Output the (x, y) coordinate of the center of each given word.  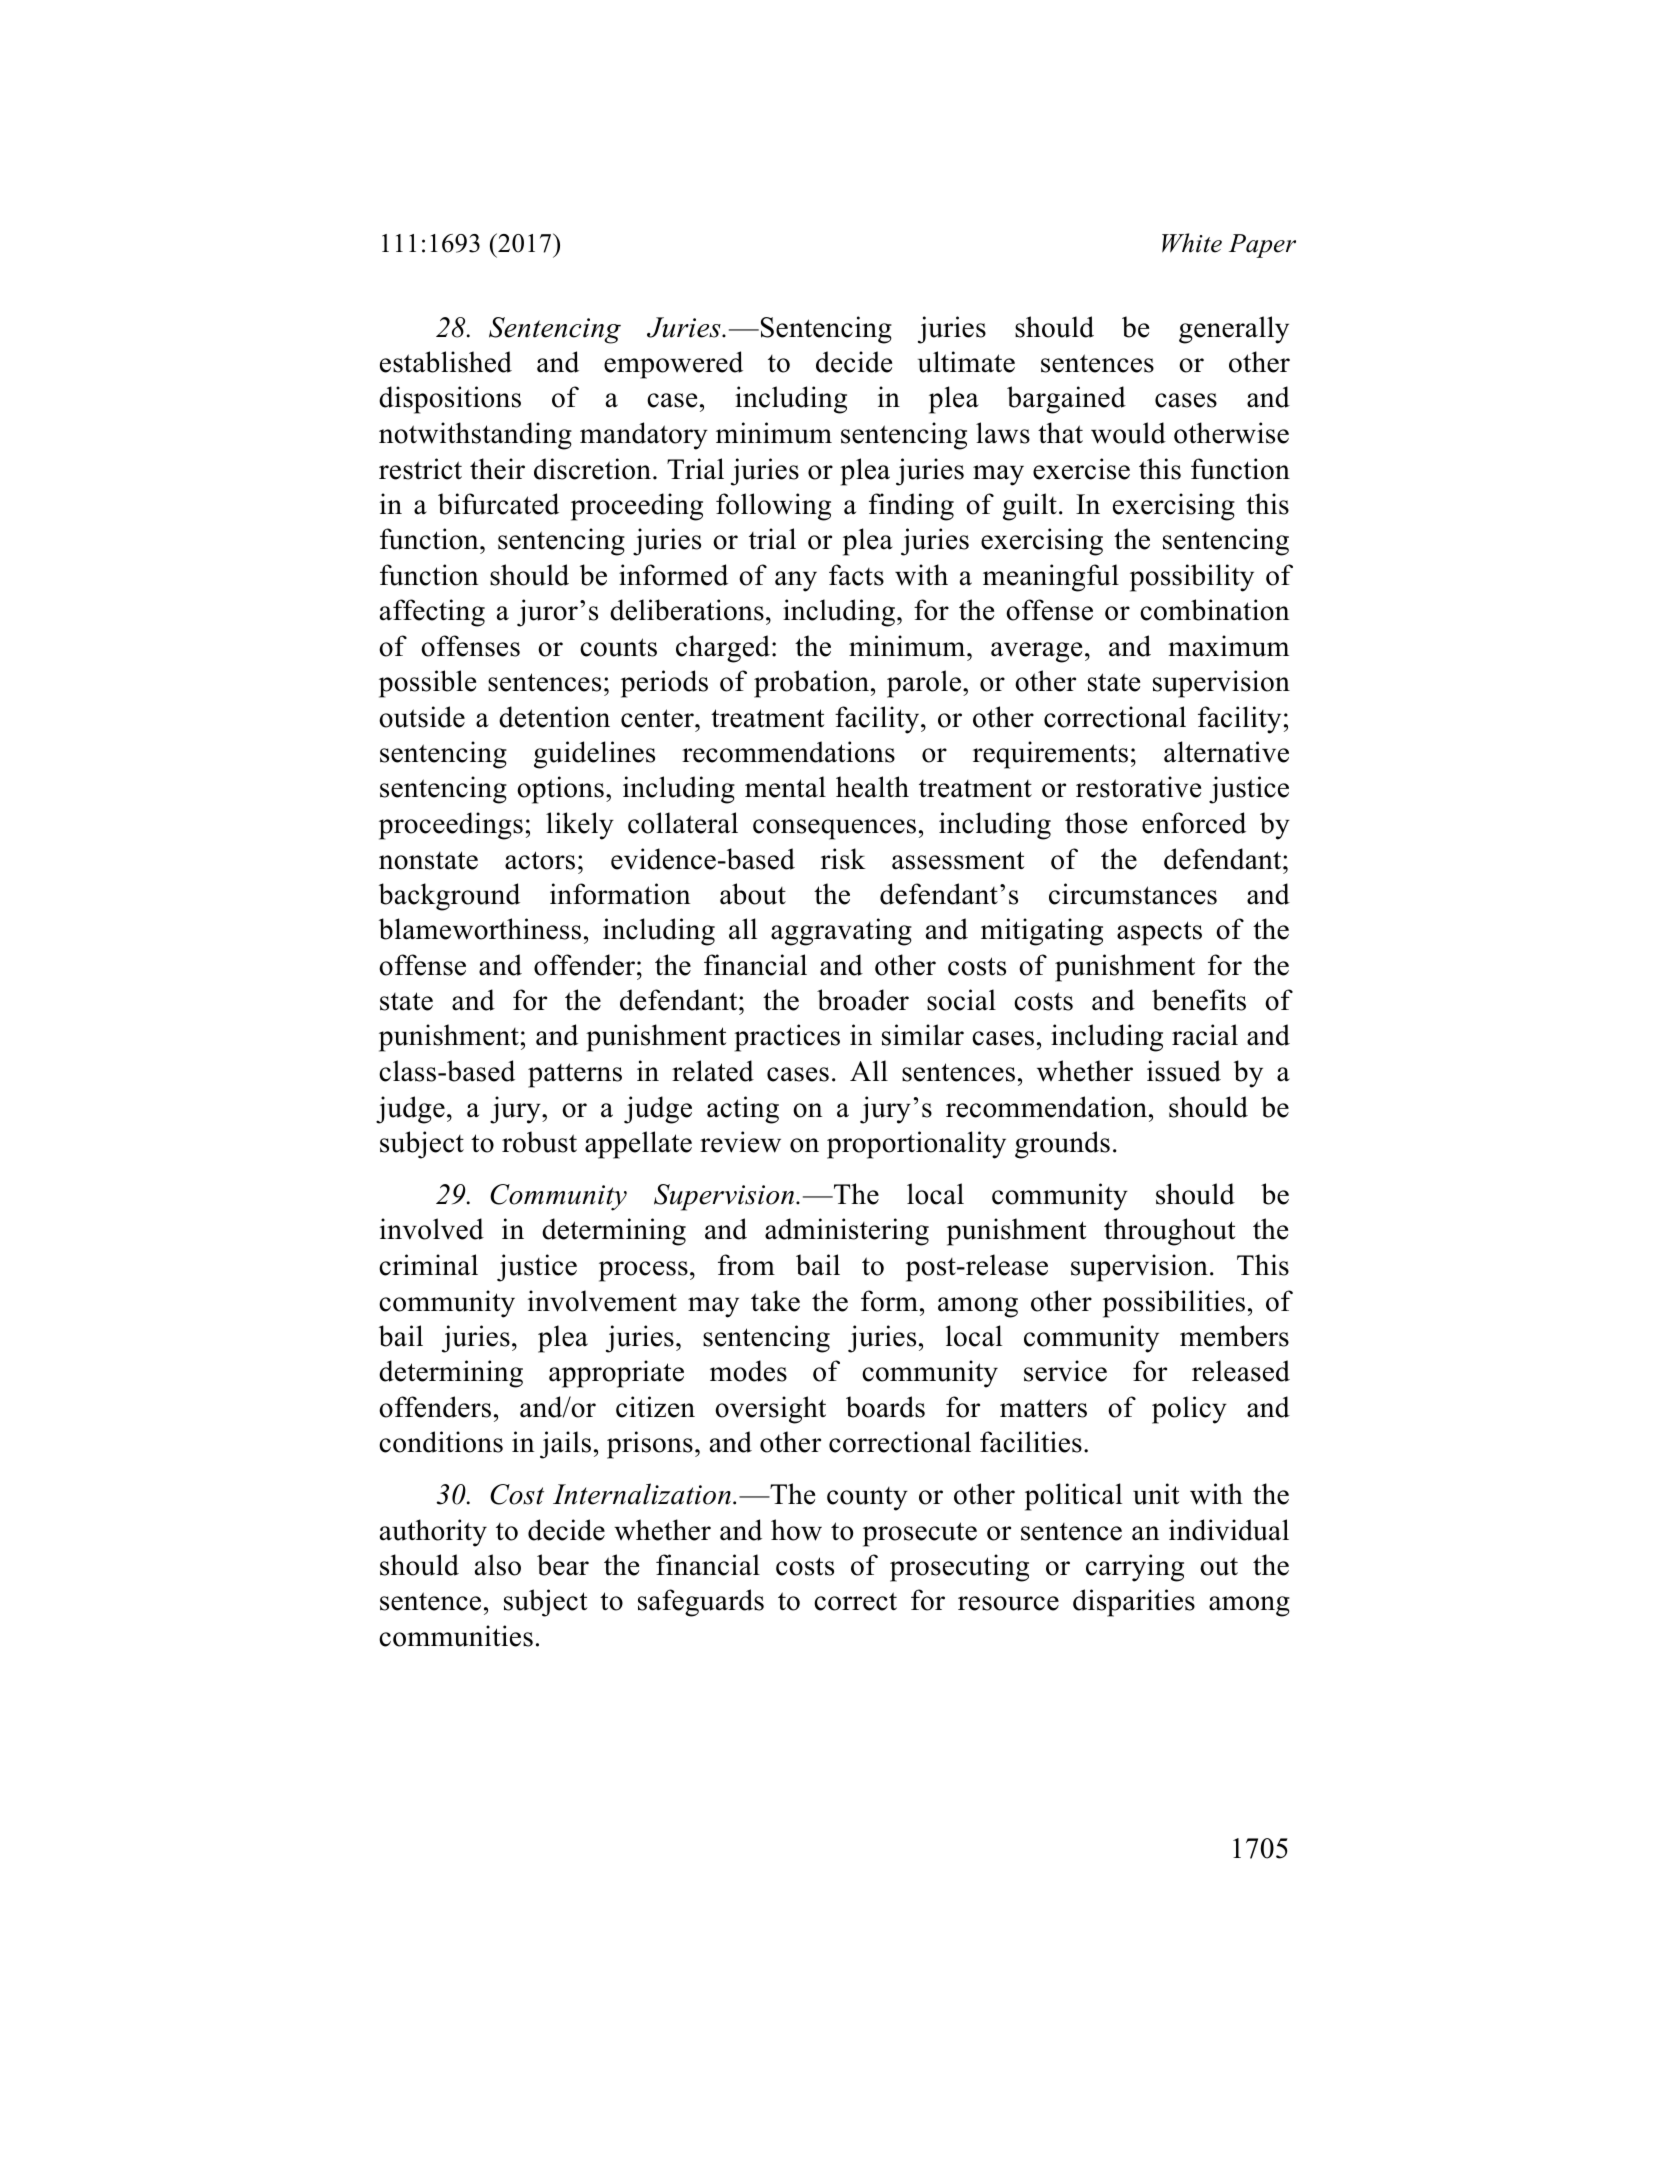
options (560, 790)
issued (1184, 1071)
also (498, 1565)
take (775, 1301)
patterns (575, 1075)
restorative (1138, 787)
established (446, 362)
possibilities (1174, 1304)
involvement (602, 1301)
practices (787, 1038)
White (1192, 243)
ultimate (966, 362)
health (872, 787)
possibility (1192, 578)
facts (856, 575)
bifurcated (498, 504)
